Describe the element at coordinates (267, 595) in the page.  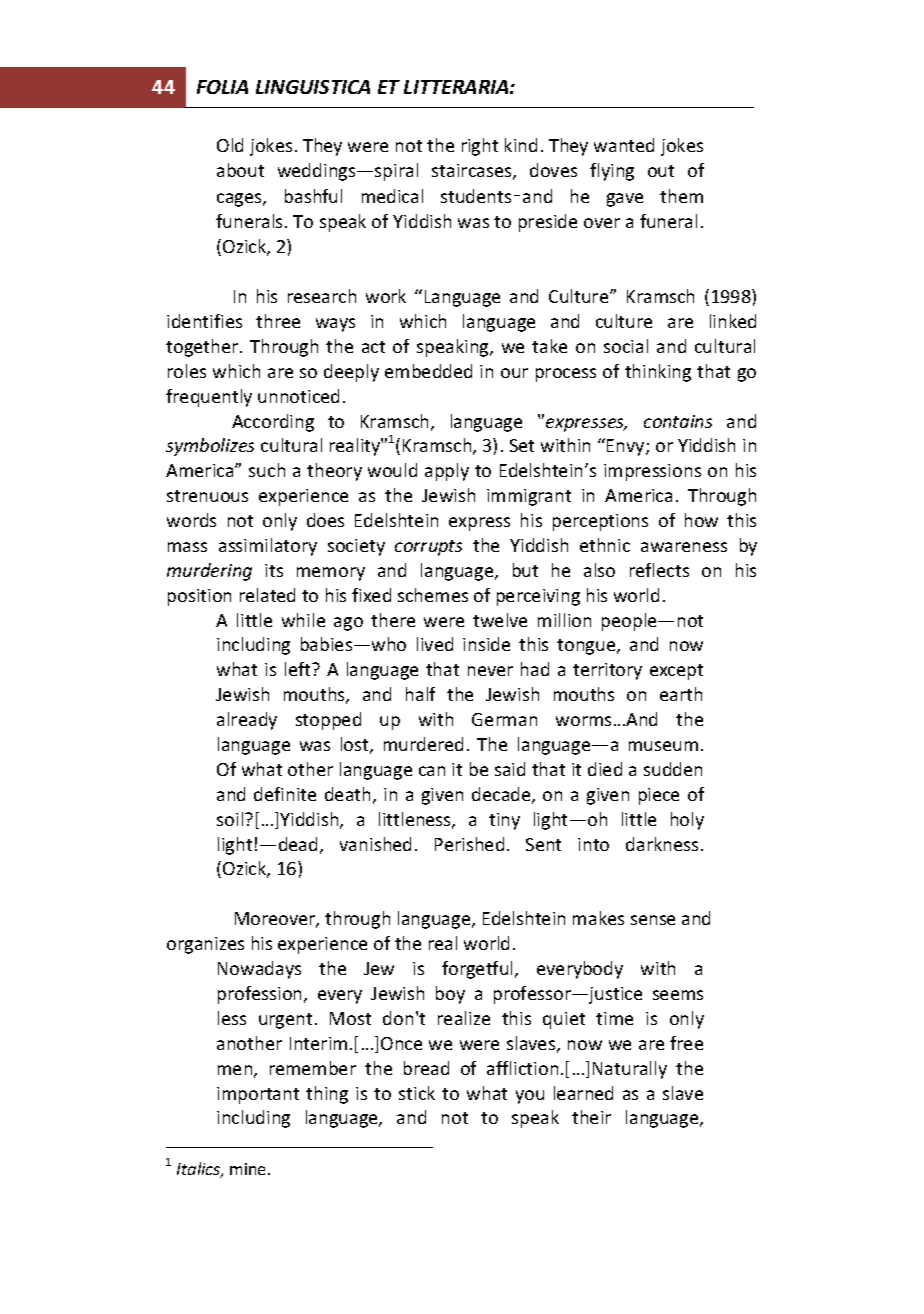
I see `related` at that location.
